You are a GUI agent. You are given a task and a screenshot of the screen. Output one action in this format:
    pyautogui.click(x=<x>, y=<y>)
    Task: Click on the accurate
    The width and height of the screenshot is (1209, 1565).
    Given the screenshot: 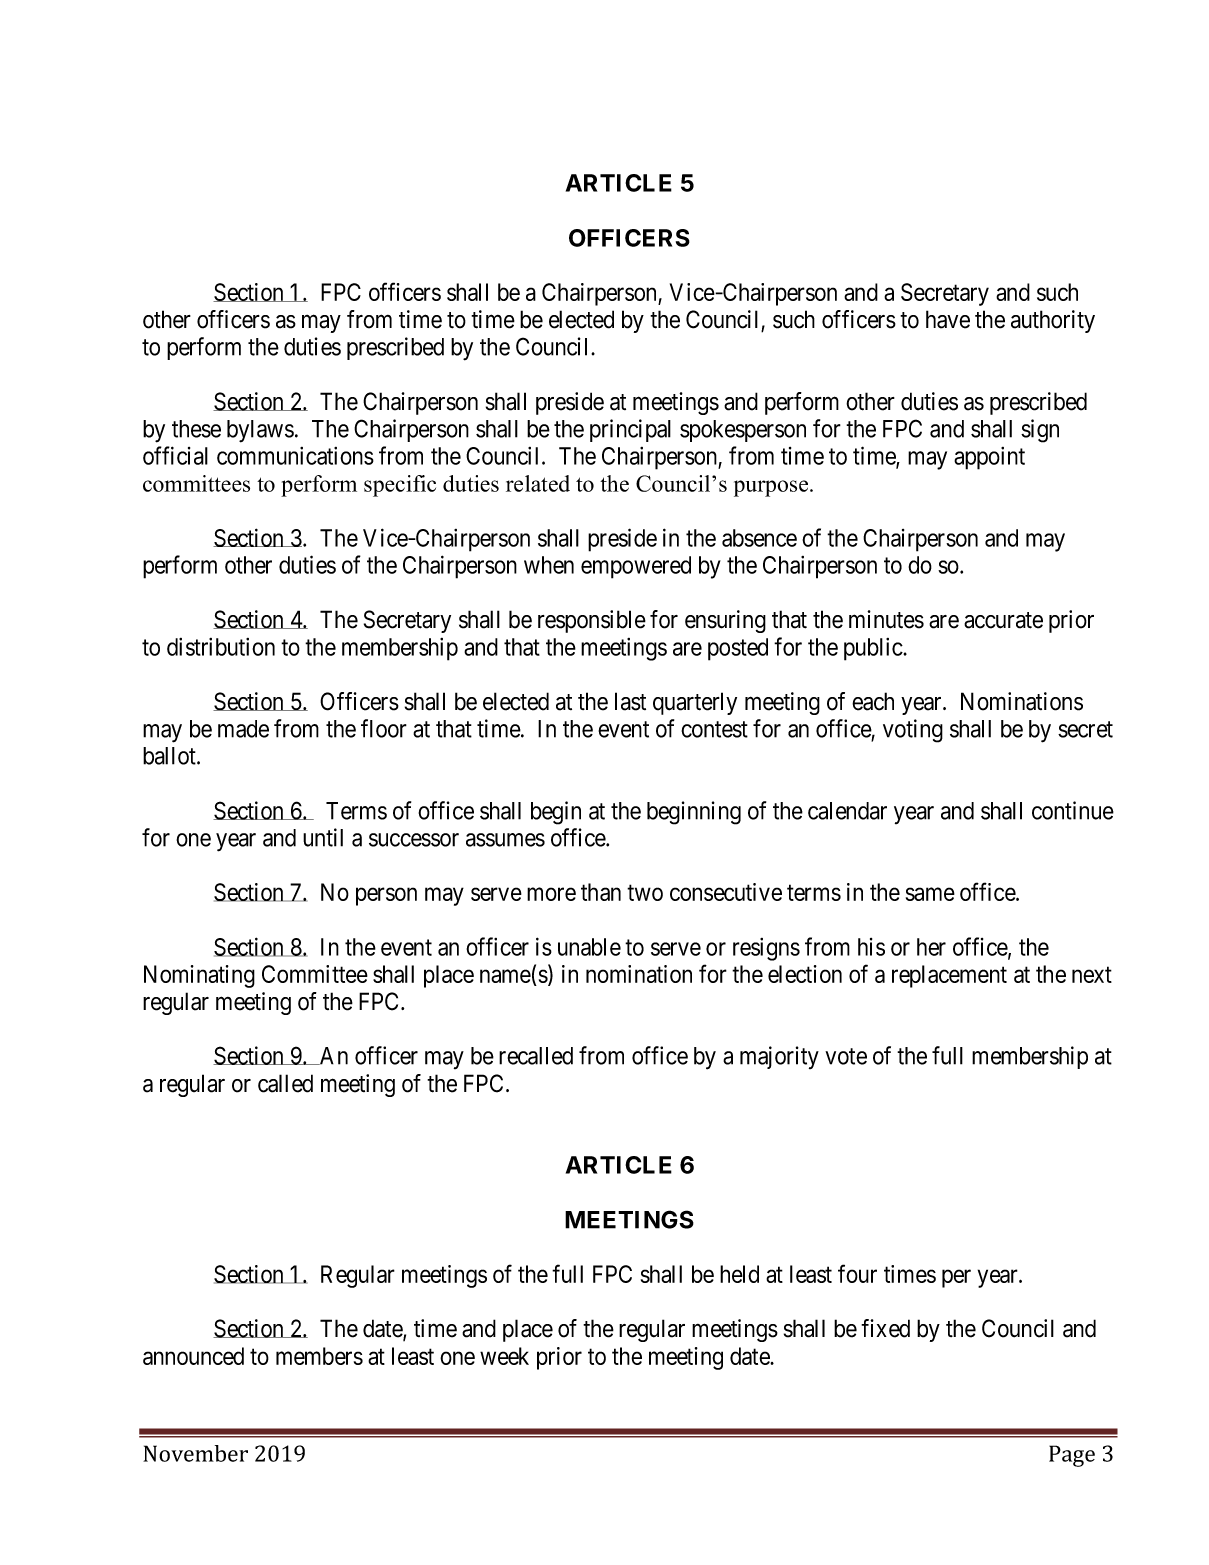 What is the action you would take?
    pyautogui.click(x=1003, y=620)
